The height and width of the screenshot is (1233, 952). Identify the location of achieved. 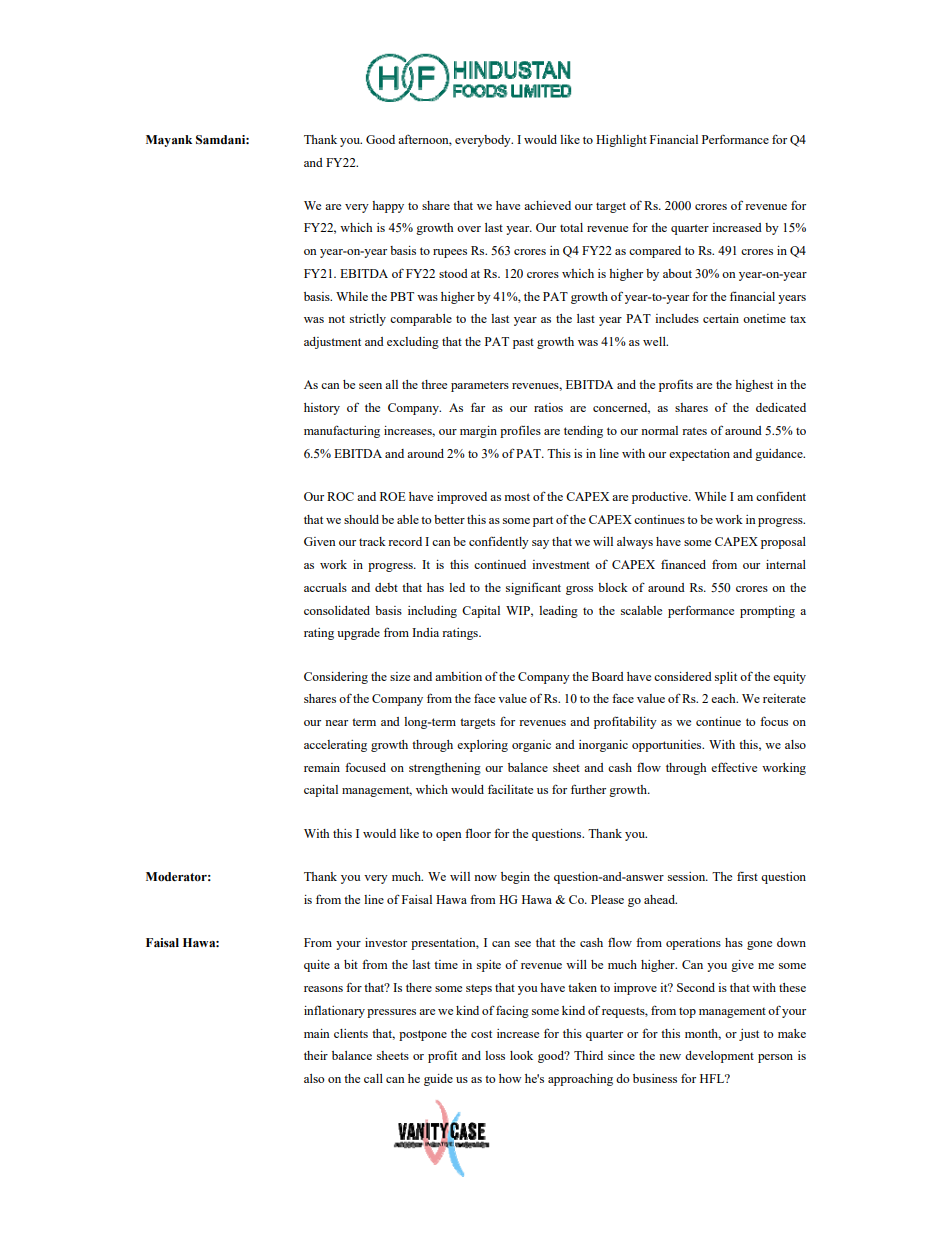
(547, 205).
